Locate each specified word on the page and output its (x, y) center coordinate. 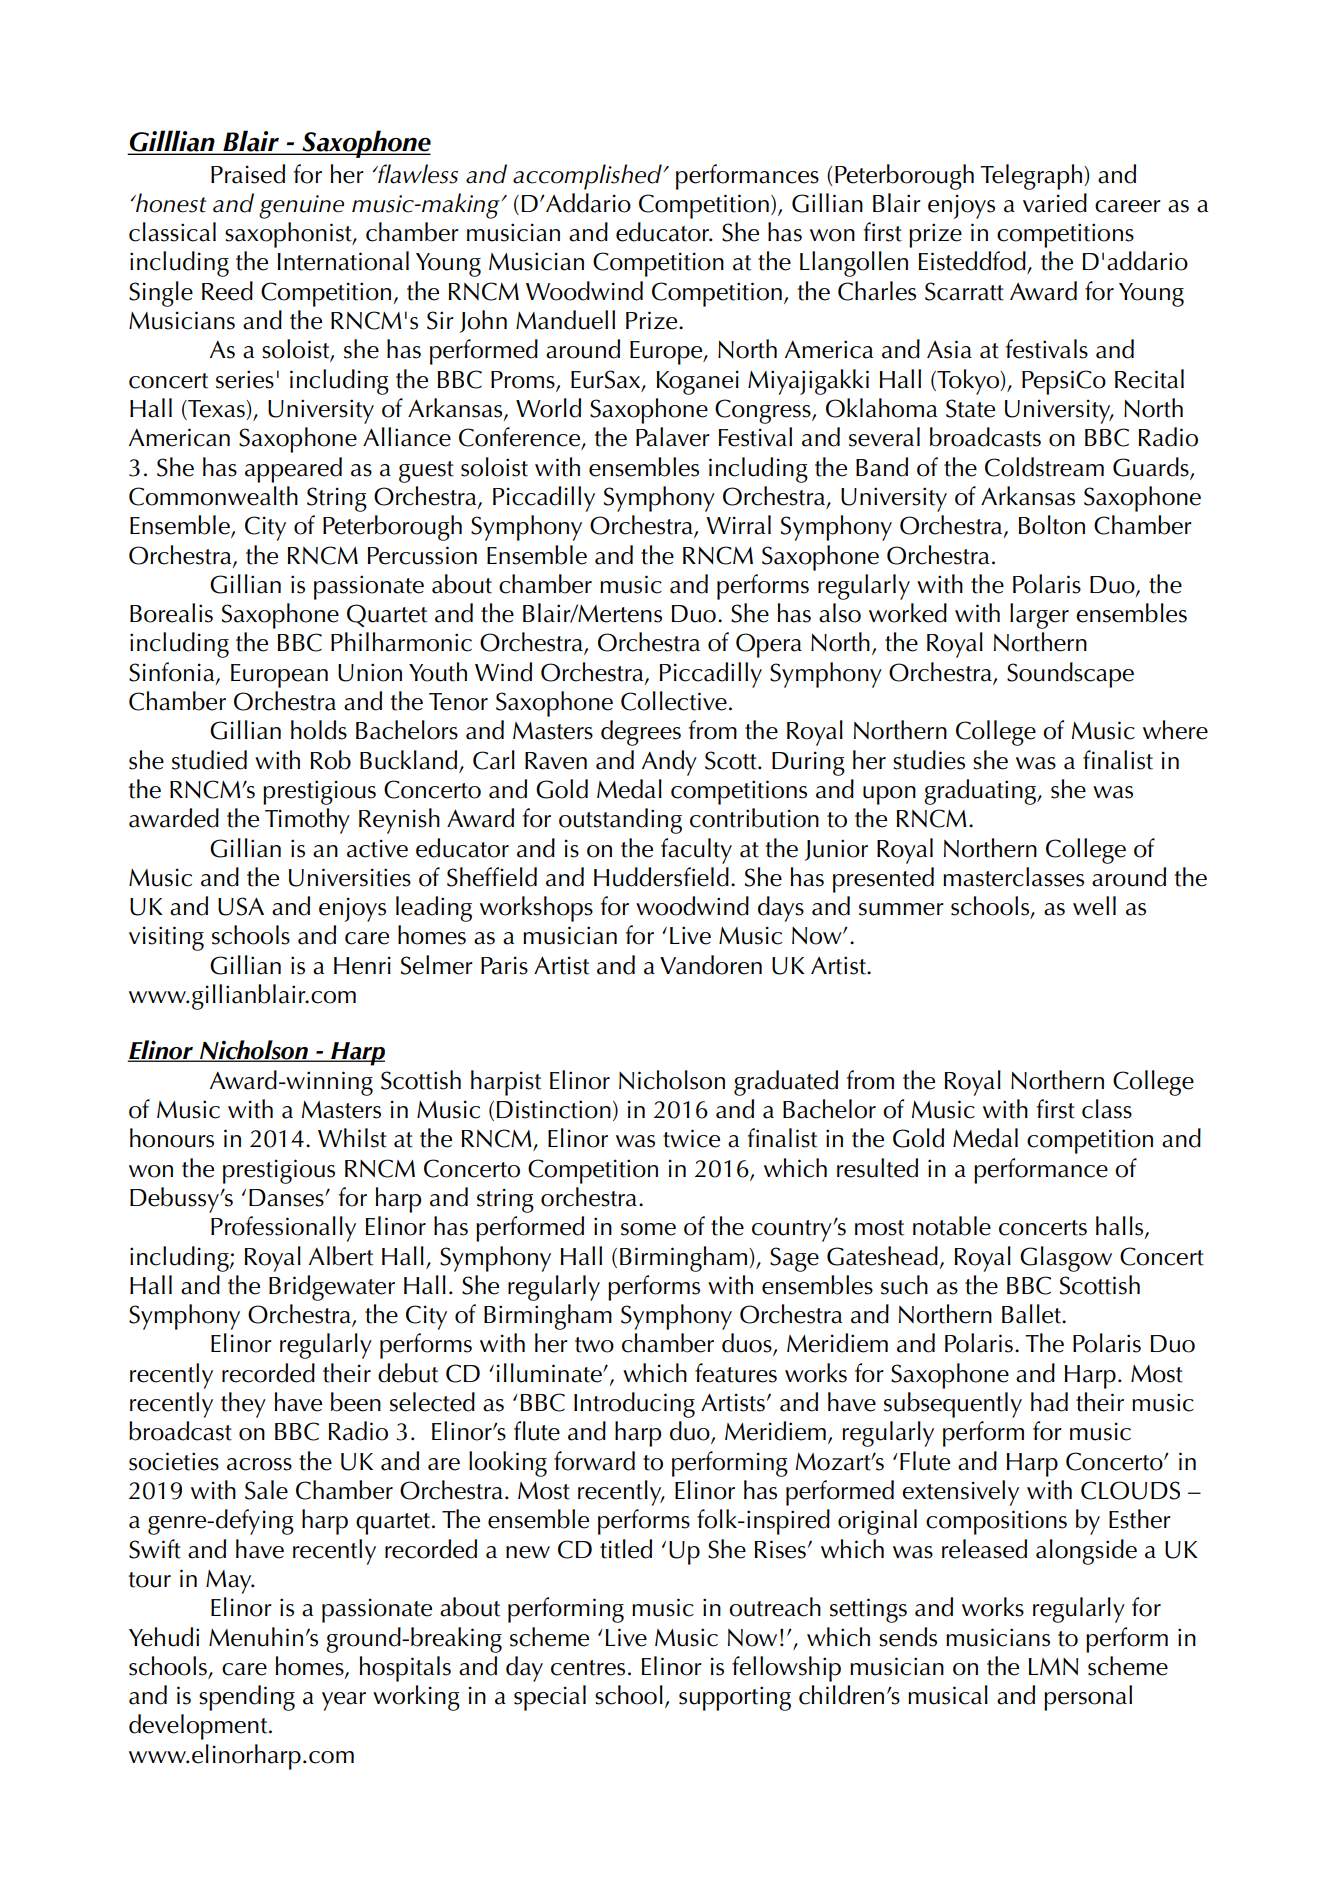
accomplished (588, 177)
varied (1055, 203)
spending (247, 1698)
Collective (674, 701)
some (648, 1229)
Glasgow (1066, 1259)
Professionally (283, 1229)
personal (1088, 1698)
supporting (735, 1698)
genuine (301, 207)
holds (319, 730)
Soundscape (1070, 675)
